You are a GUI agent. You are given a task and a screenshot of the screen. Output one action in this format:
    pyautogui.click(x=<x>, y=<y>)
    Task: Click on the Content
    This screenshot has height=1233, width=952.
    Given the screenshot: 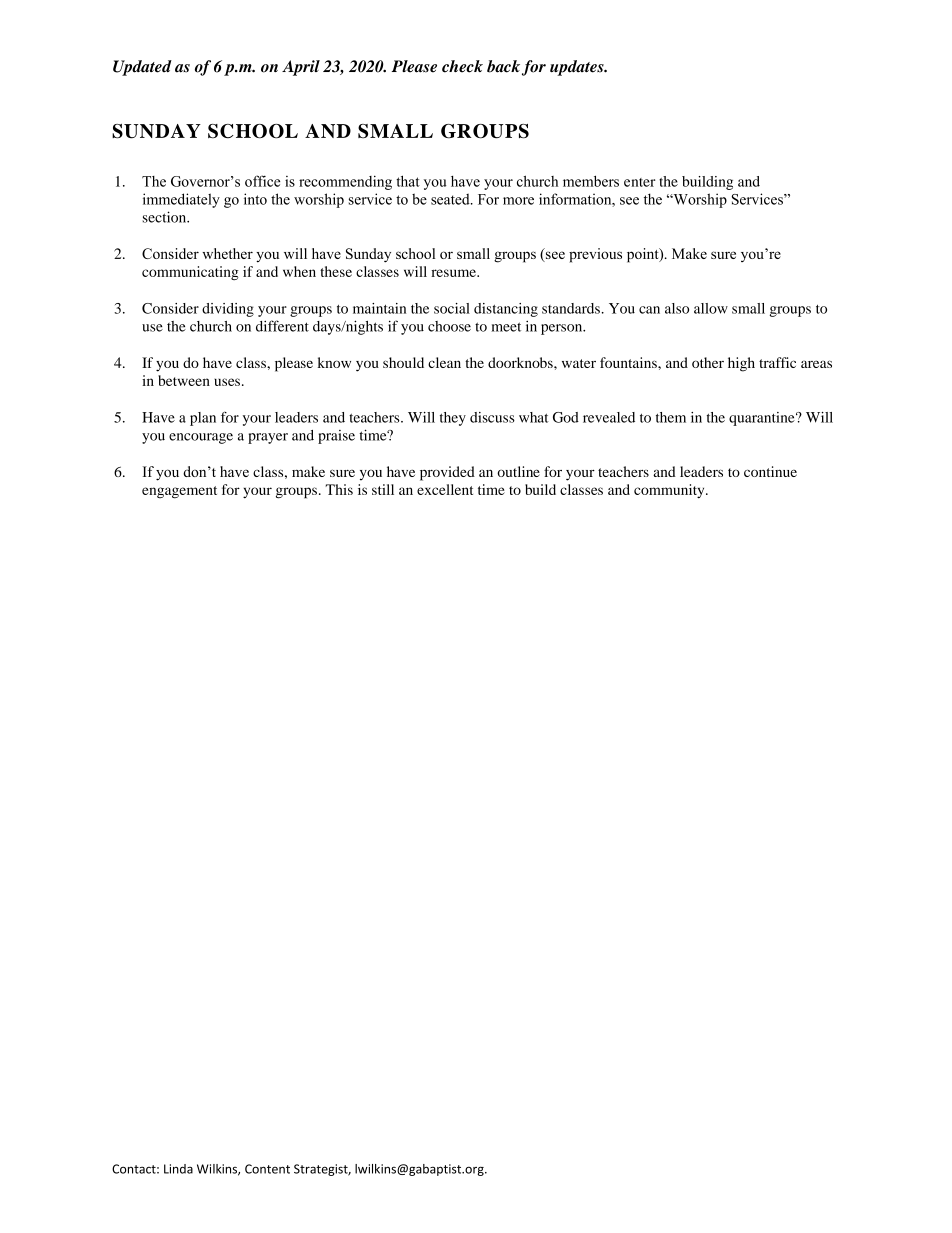 What is the action you would take?
    pyautogui.click(x=267, y=1169)
